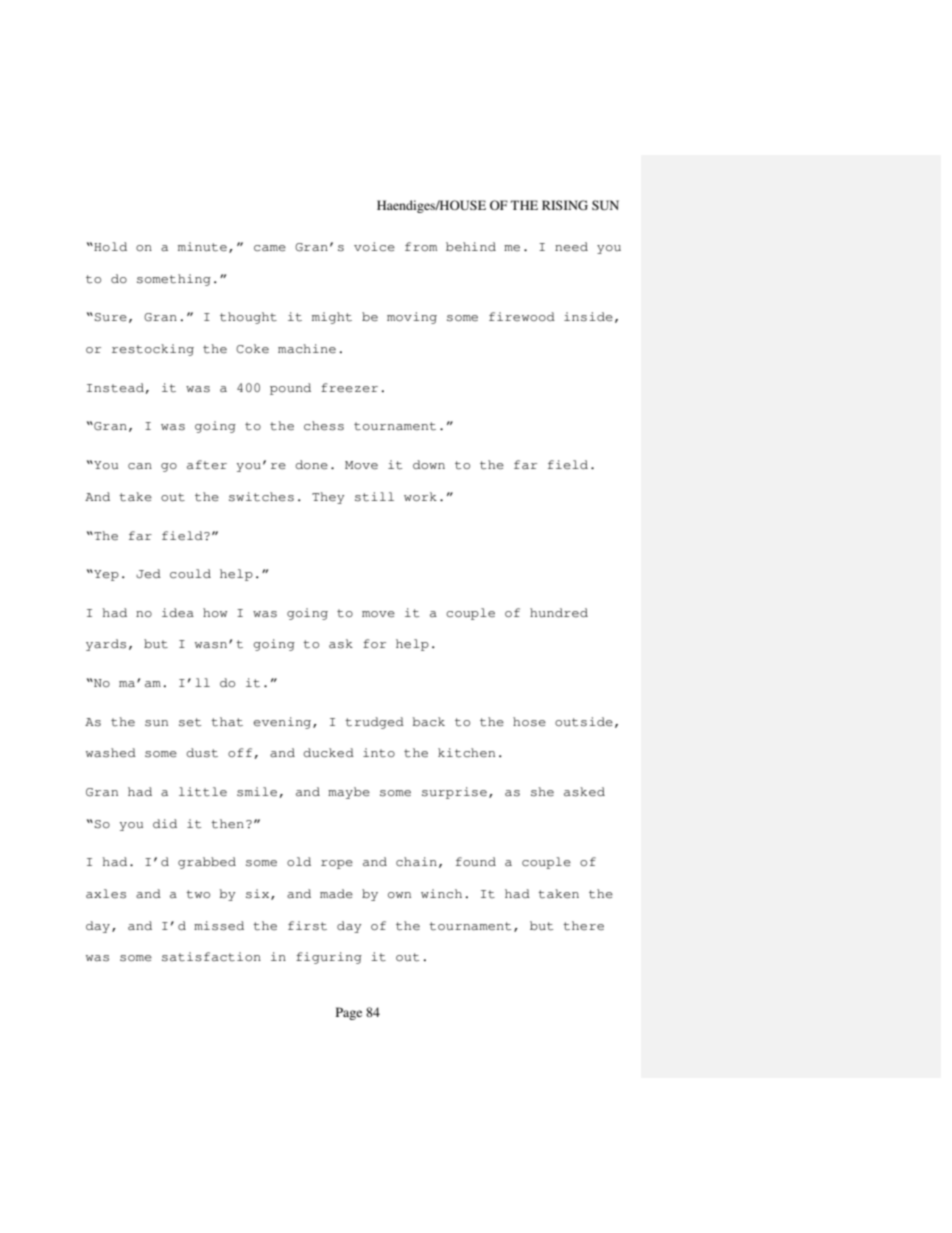 This image has height=1233, width=952. What do you see at coordinates (565, 205) in the image?
I see `RISING` at bounding box center [565, 205].
